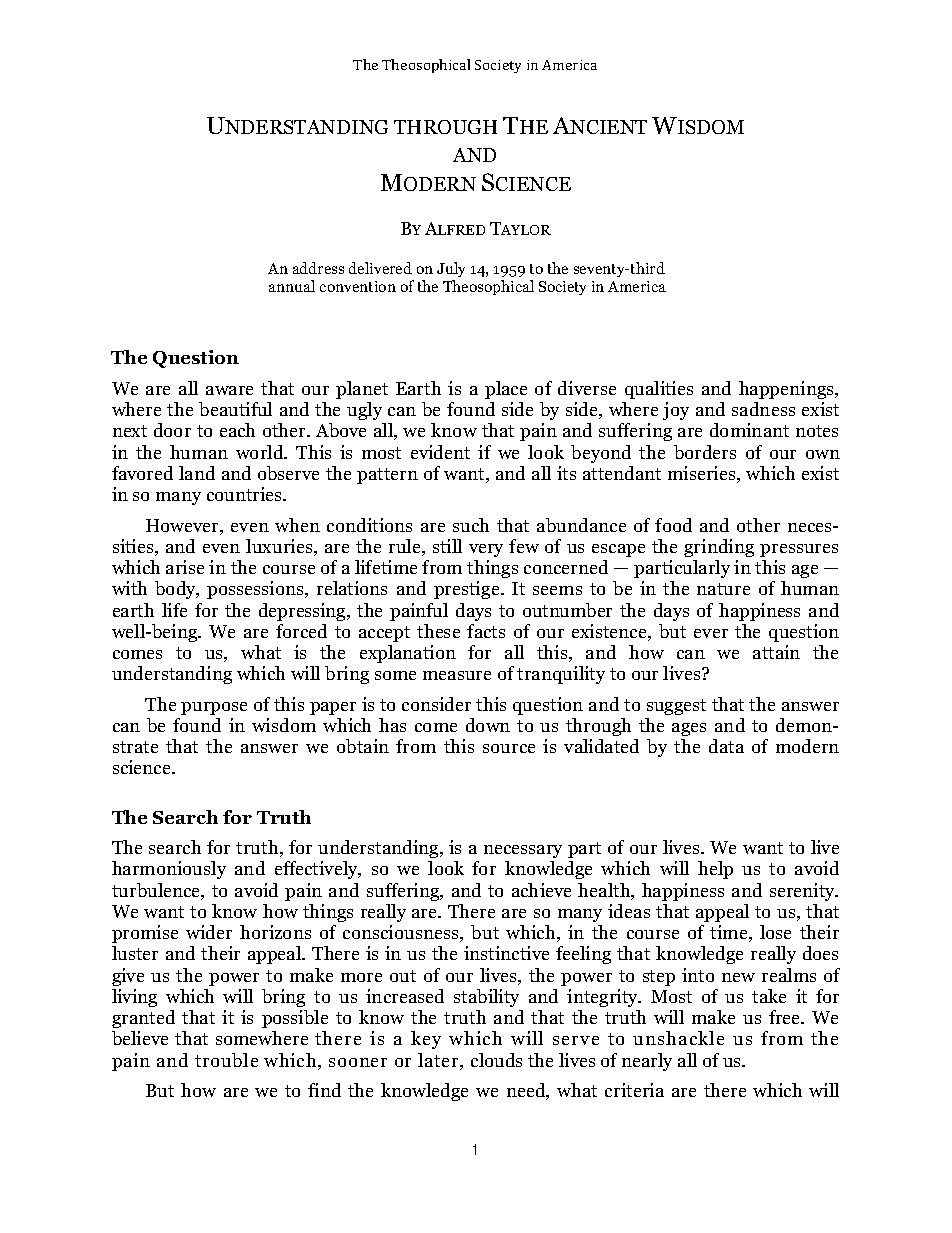 The image size is (952, 1233). Describe the element at coordinates (457, 675) in the page. I see `measure` at that location.
